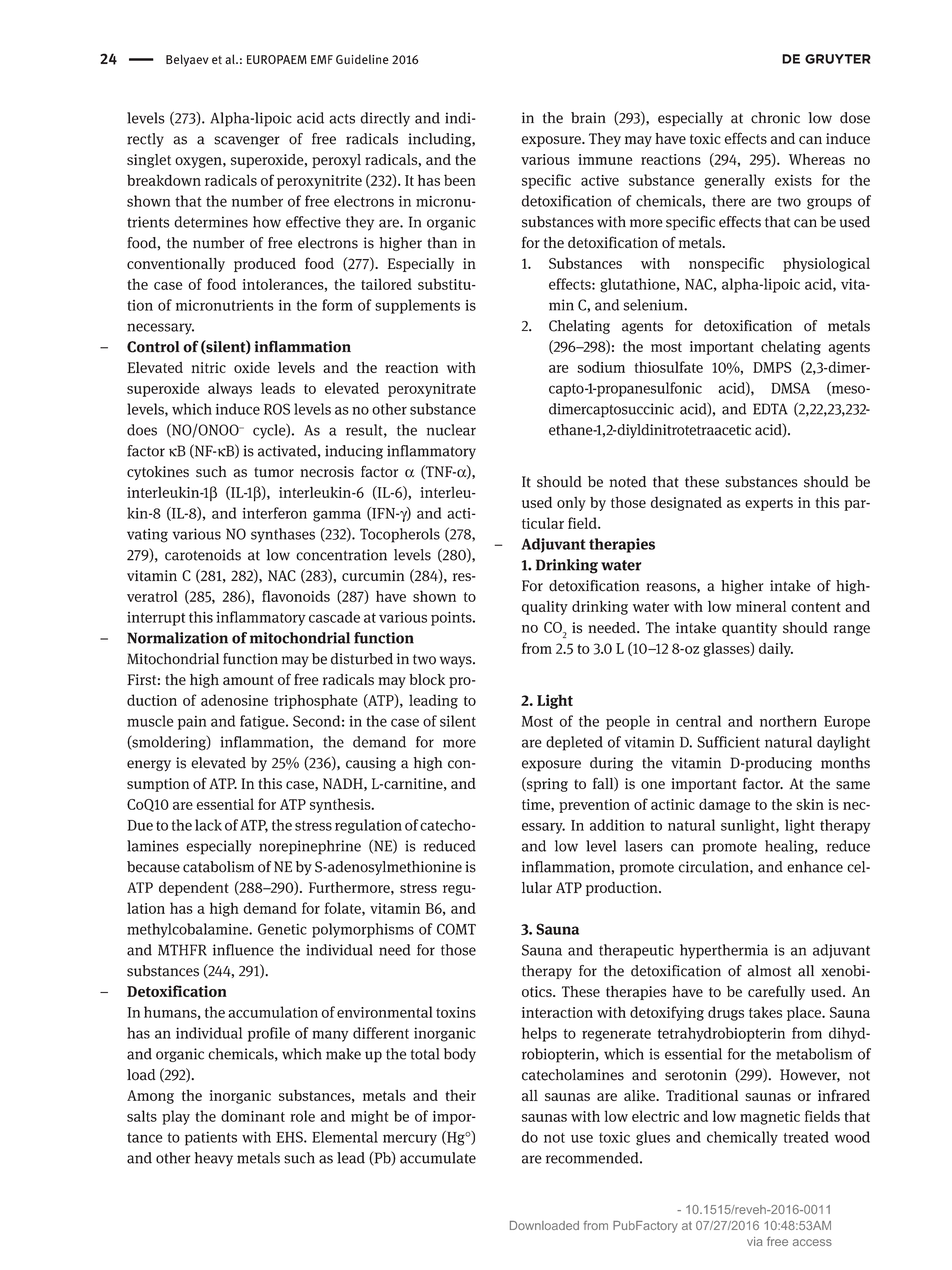  I want to click on carotenoids, so click(203, 555).
